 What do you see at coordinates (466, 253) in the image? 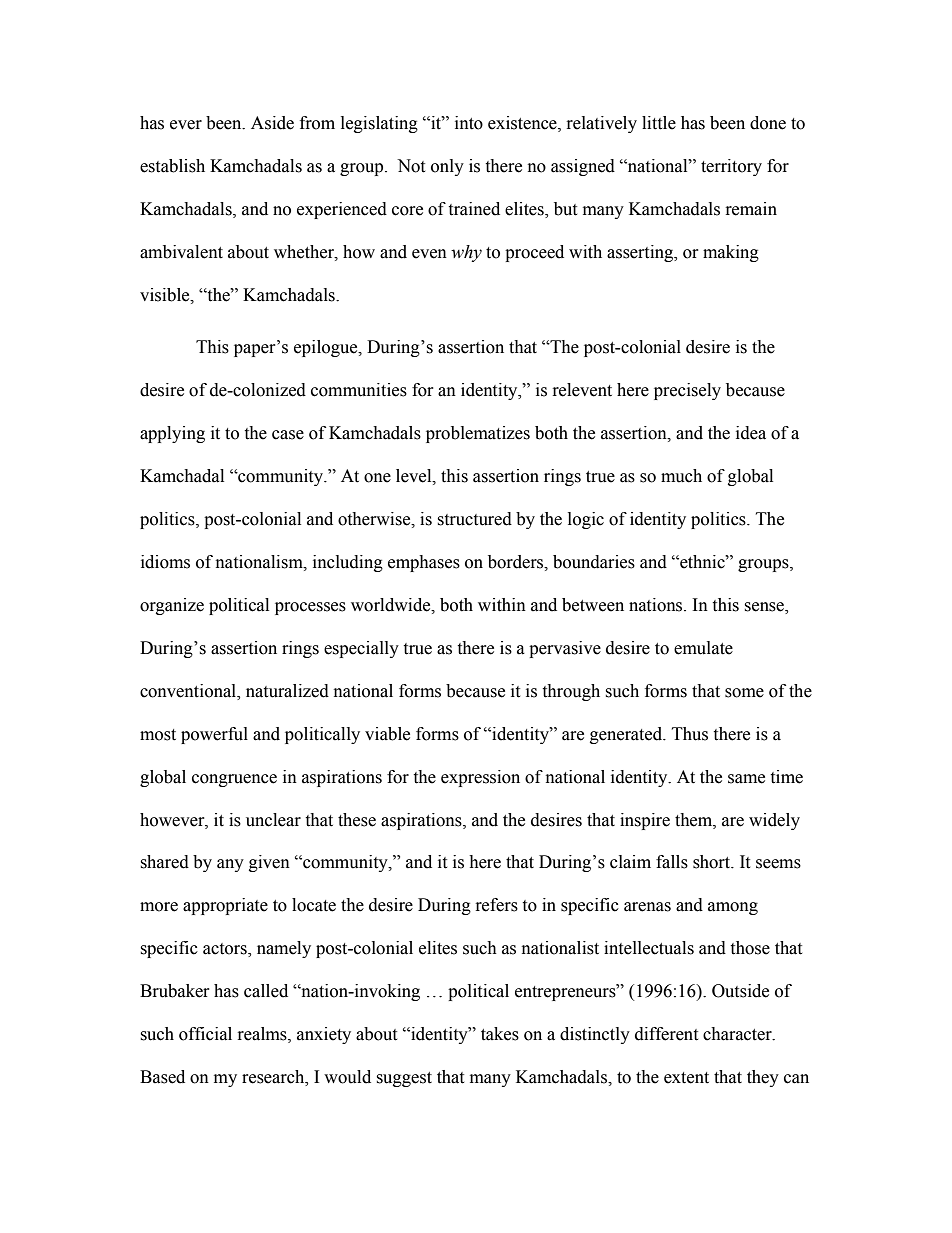
I see `why` at bounding box center [466, 253].
